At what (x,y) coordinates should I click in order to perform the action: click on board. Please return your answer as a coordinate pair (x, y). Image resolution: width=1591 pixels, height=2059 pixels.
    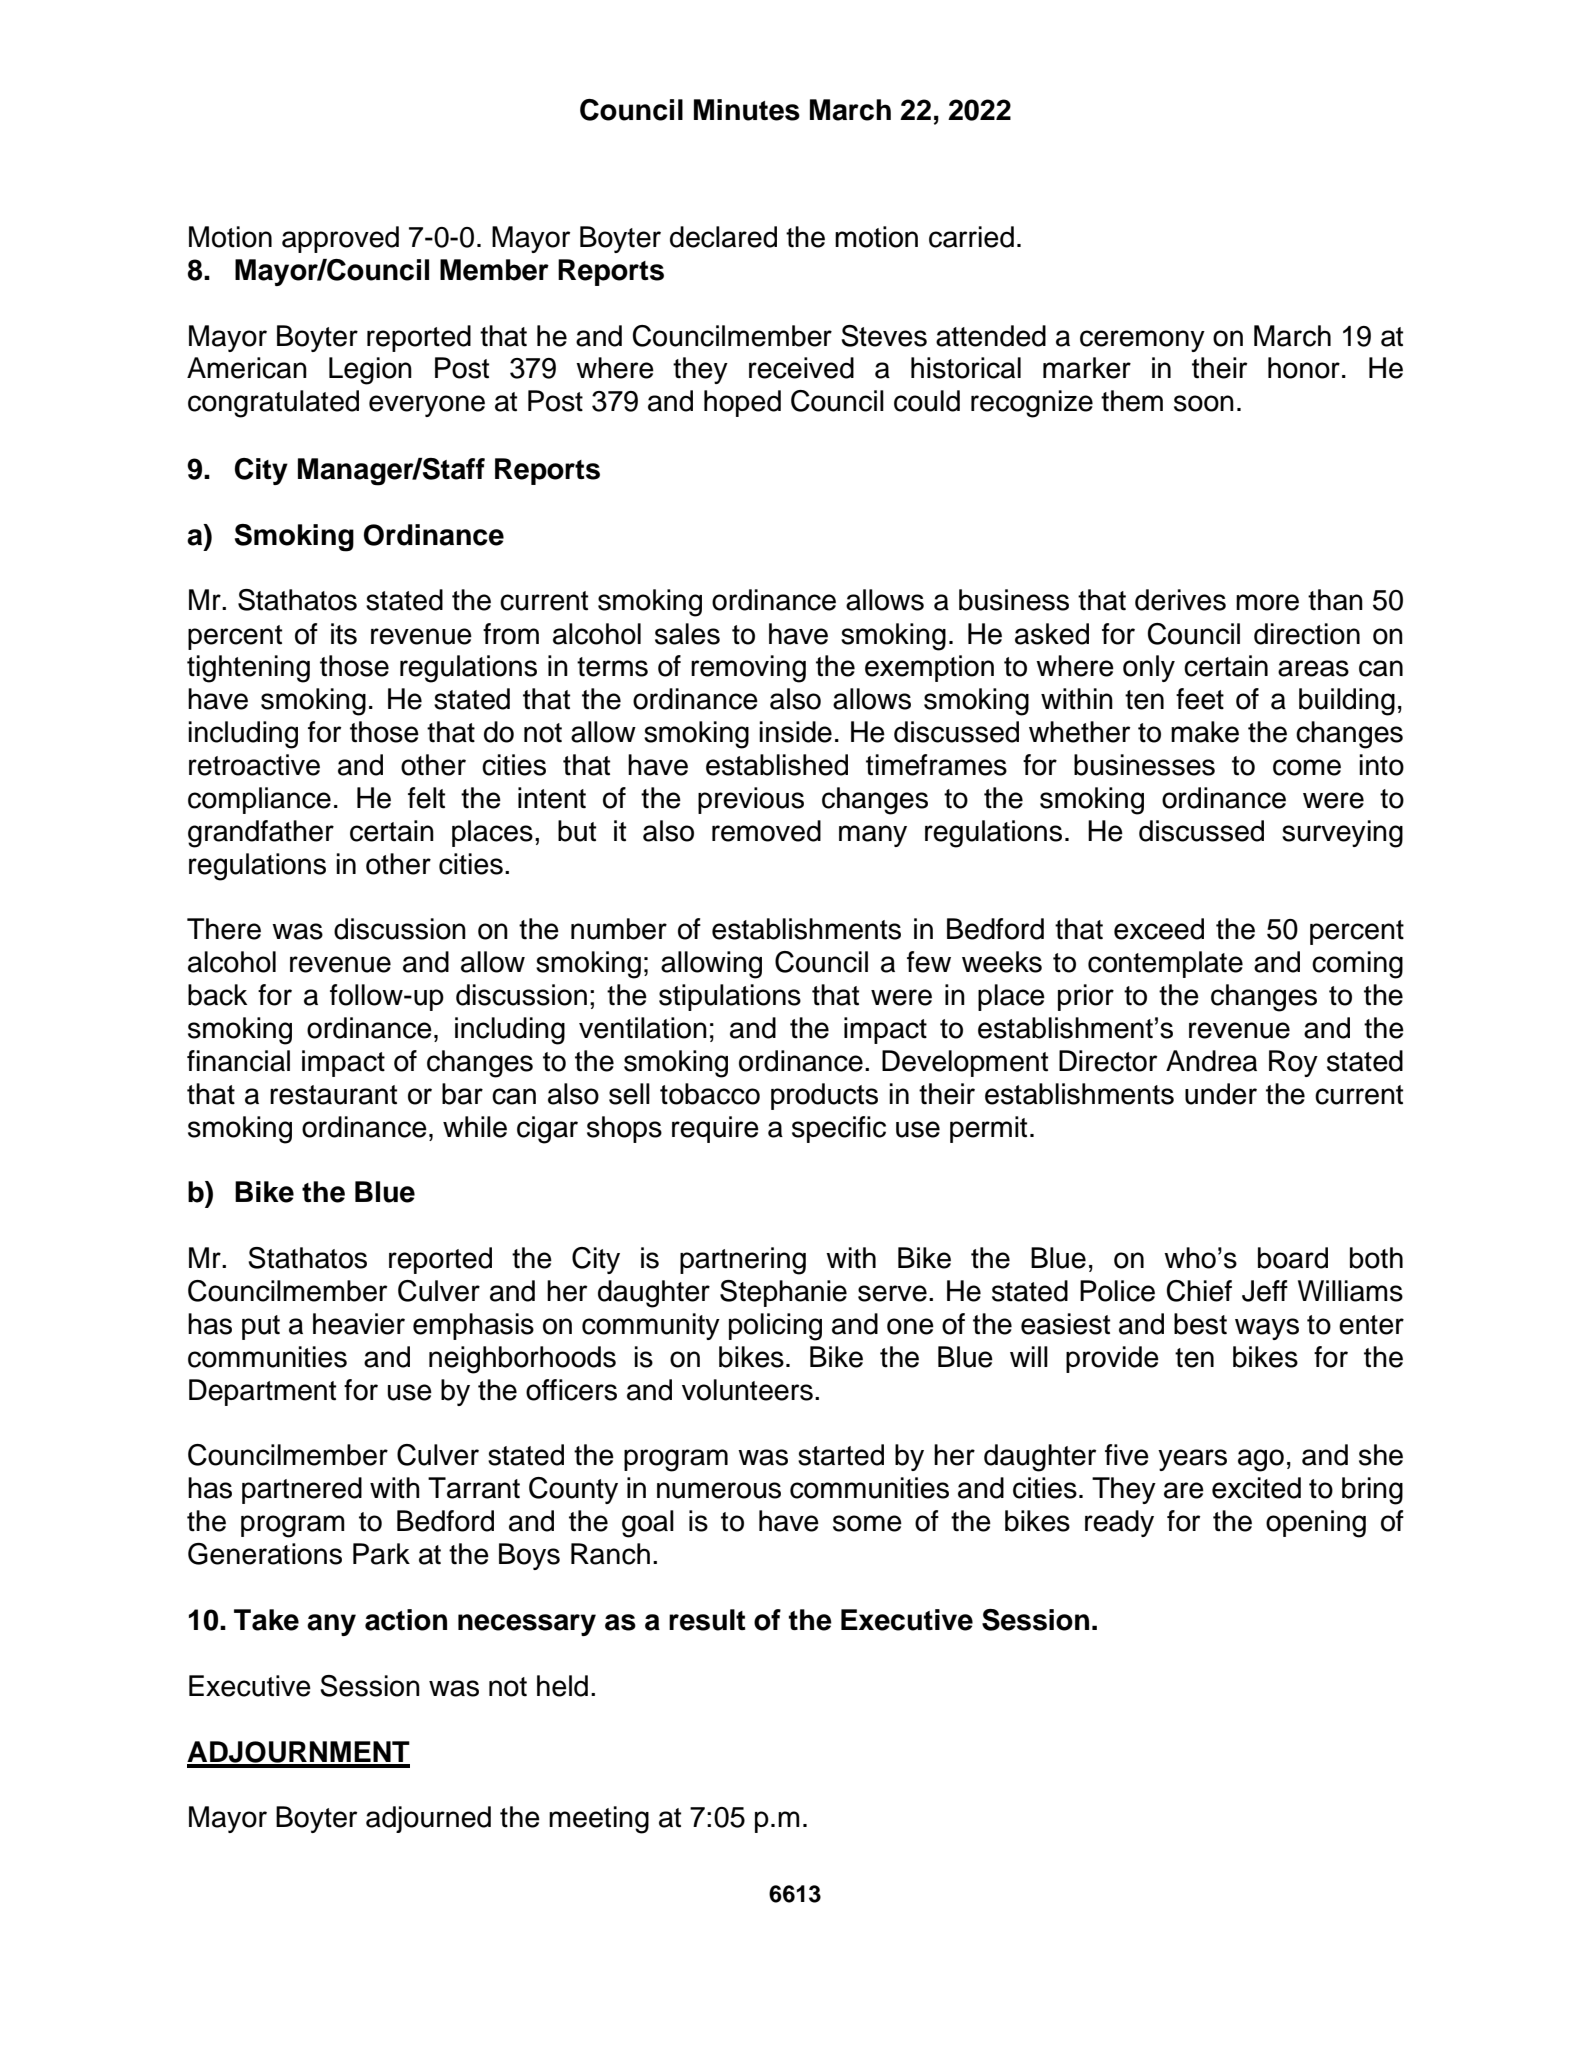
    Looking at the image, I should click on (1293, 1258).
